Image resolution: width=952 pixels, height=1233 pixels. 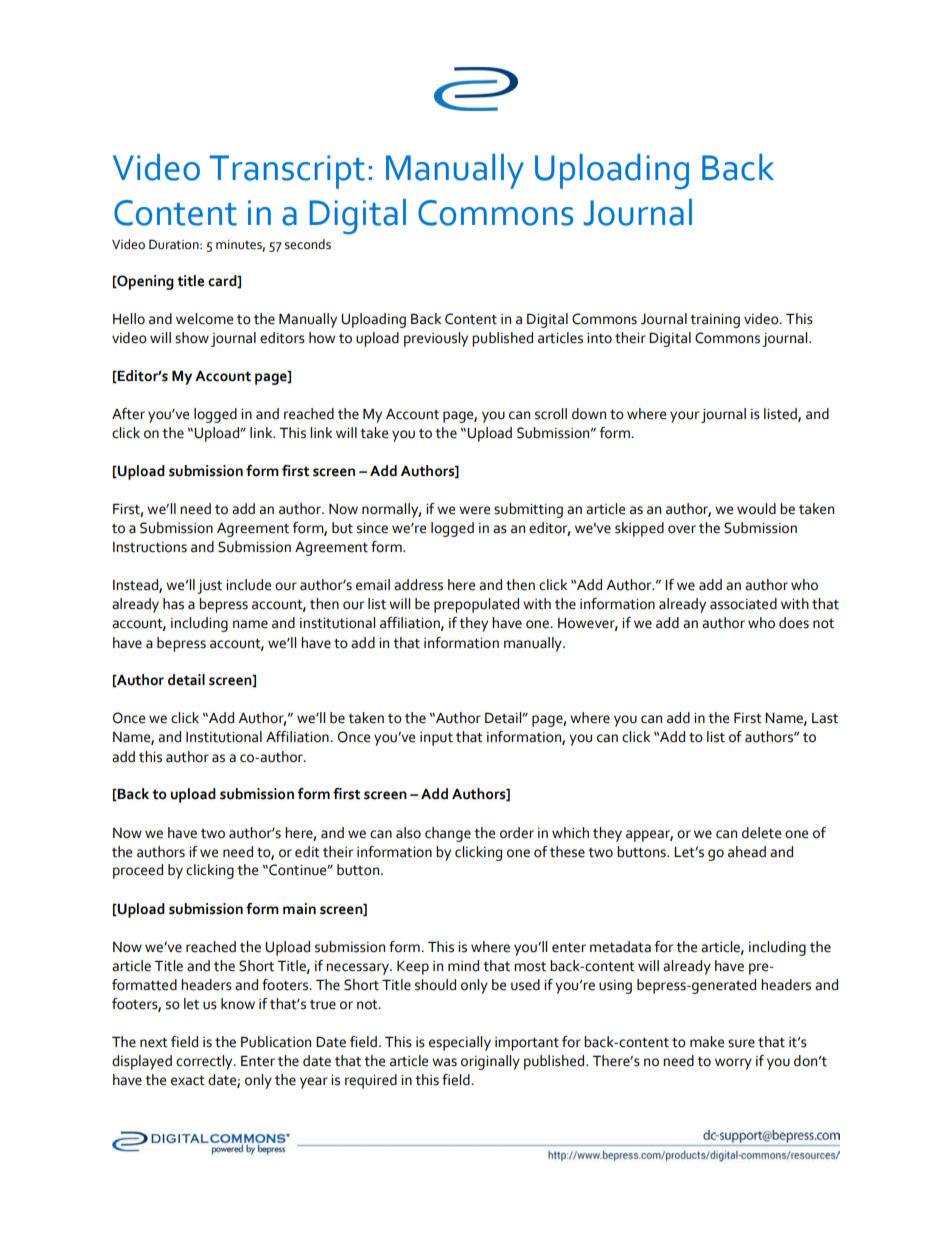 I want to click on input, so click(x=436, y=739).
